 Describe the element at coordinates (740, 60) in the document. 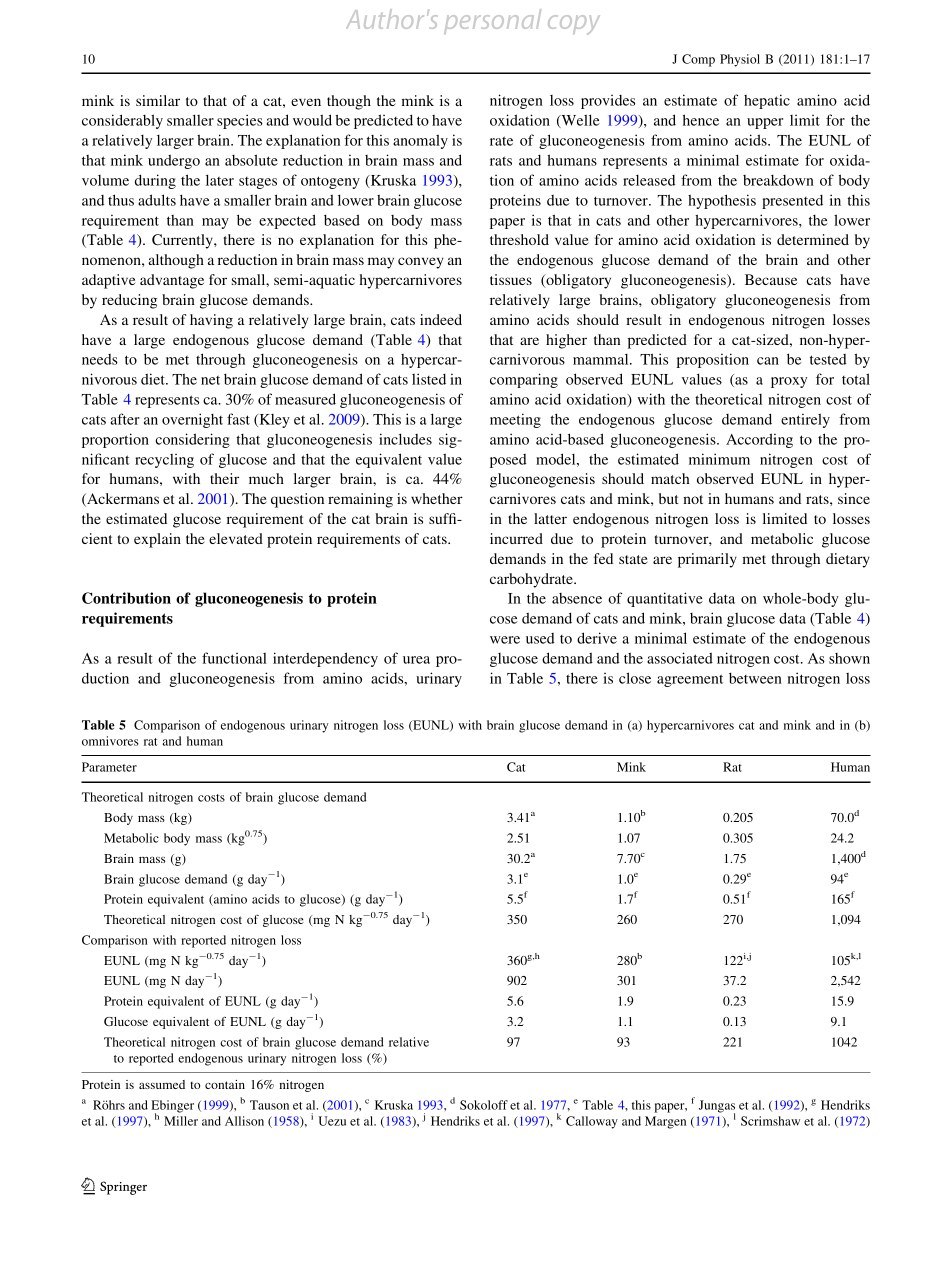

I see `Physiol` at that location.
